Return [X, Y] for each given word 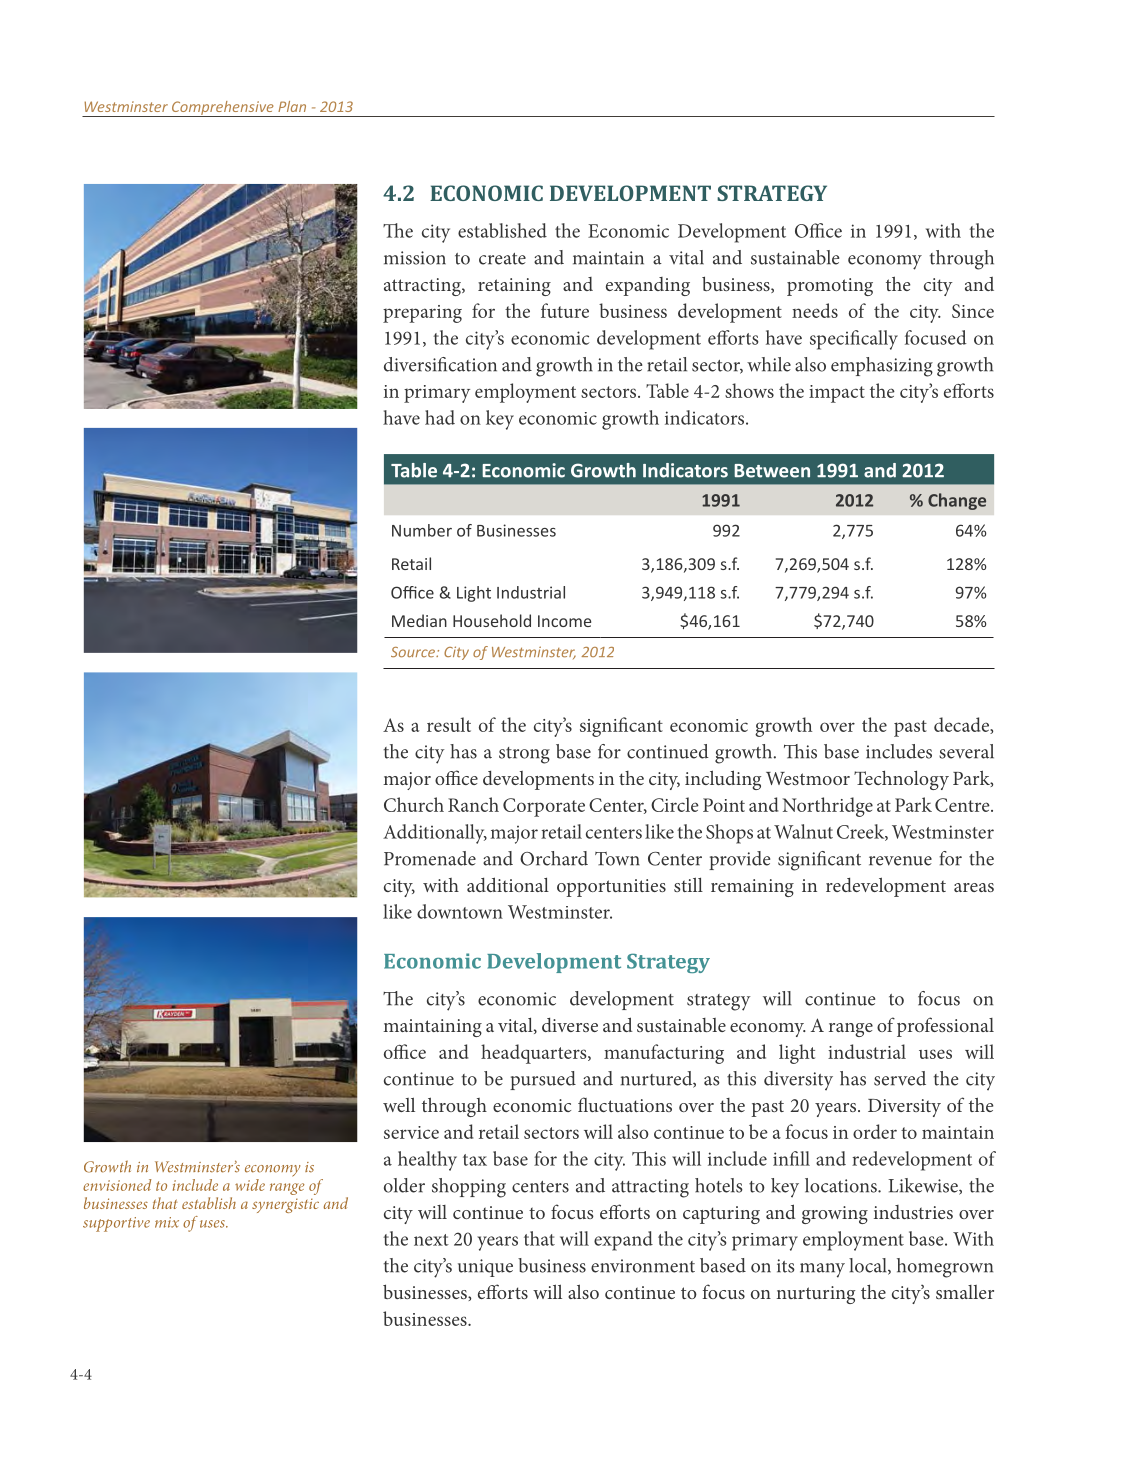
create [502, 259]
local [869, 1266]
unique [485, 1268]
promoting [830, 287]
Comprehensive [223, 109]
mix [167, 1222]
